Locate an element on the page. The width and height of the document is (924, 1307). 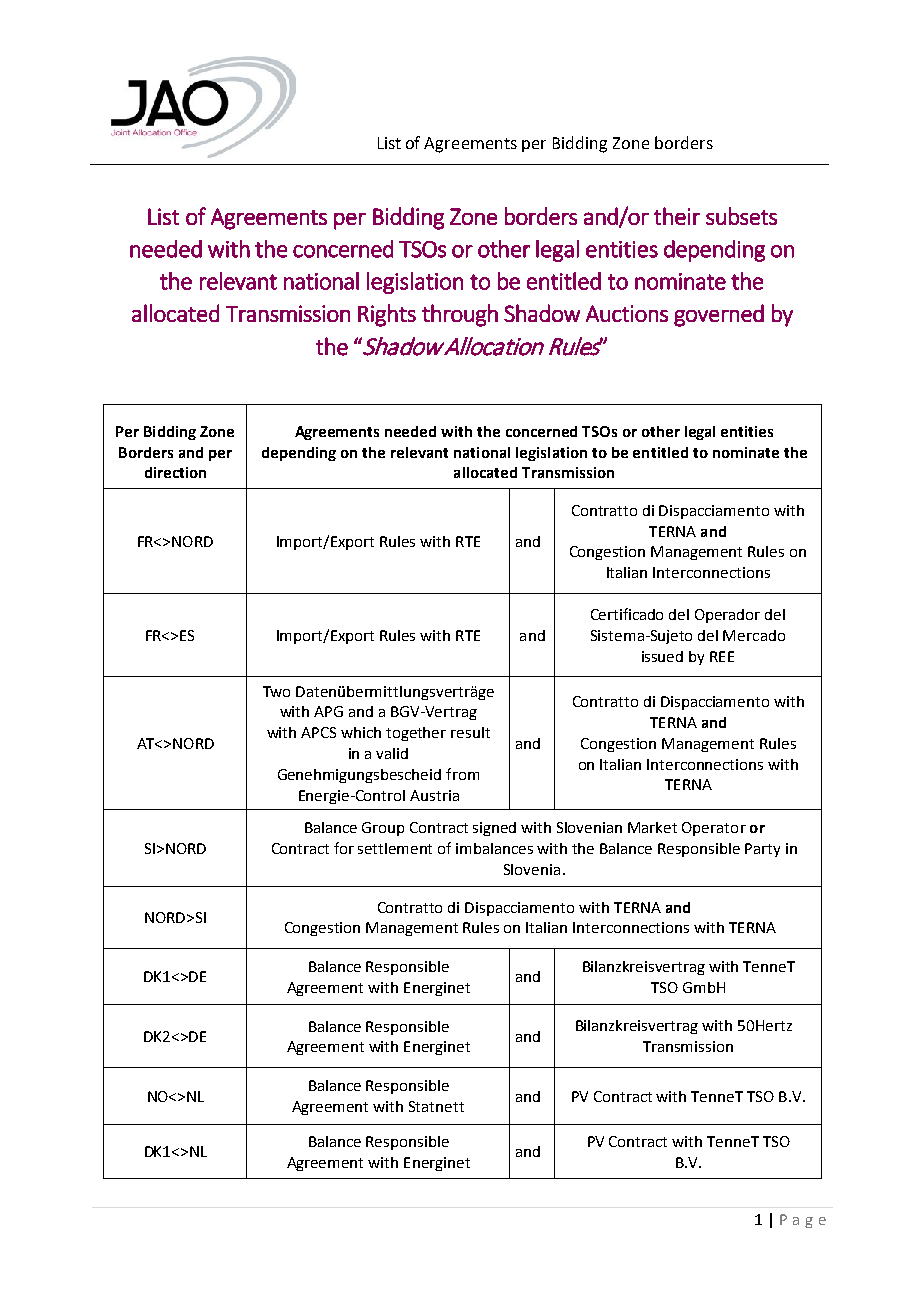
Party is located at coordinates (762, 850).
